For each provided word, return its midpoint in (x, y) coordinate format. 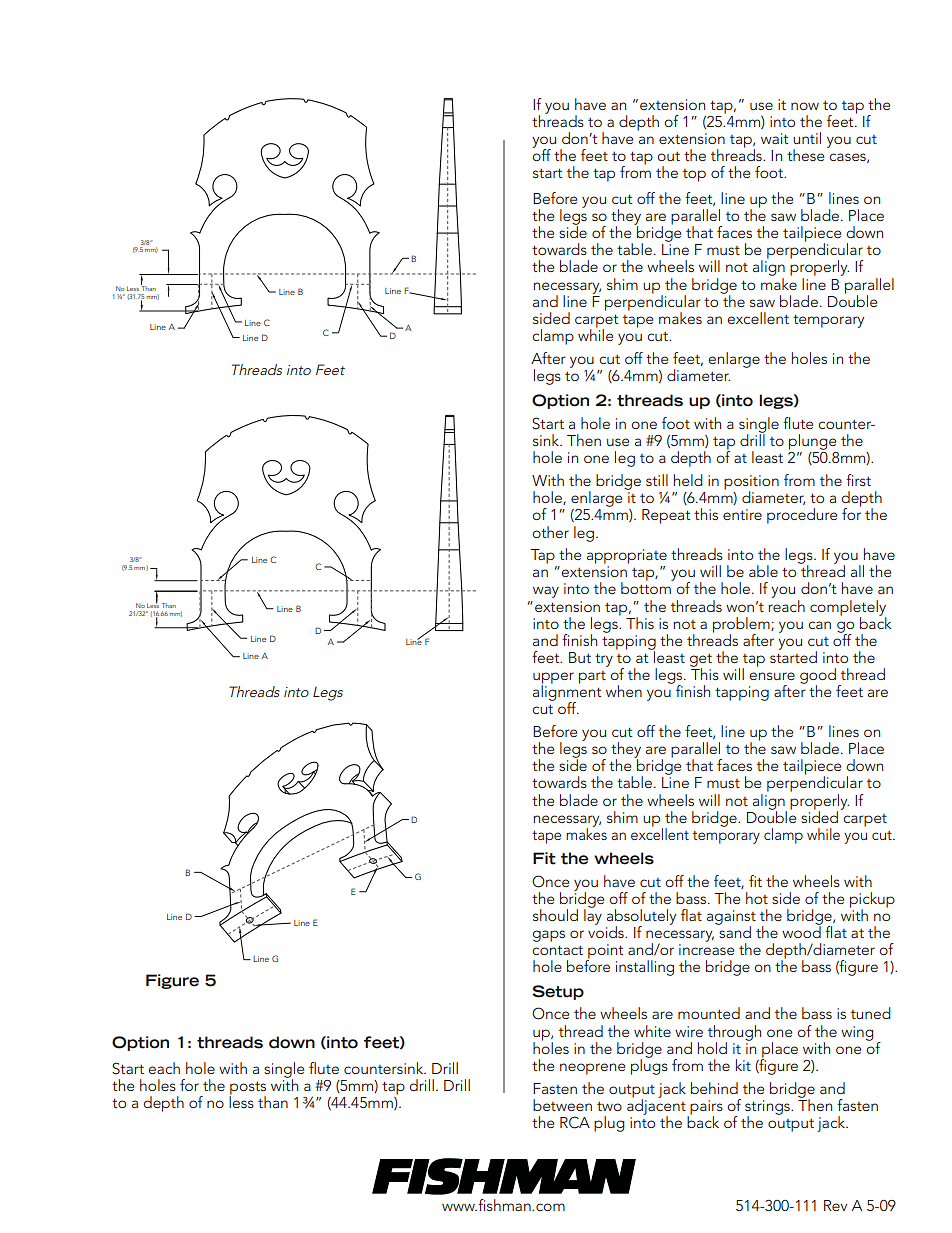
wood (801, 931)
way (546, 592)
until (807, 138)
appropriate (627, 556)
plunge (812, 442)
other (550, 532)
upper (553, 679)
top (694, 175)
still (657, 480)
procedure (802, 516)
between (562, 1105)
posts (247, 1089)
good (818, 677)
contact (557, 950)
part (592, 677)
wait (774, 138)
